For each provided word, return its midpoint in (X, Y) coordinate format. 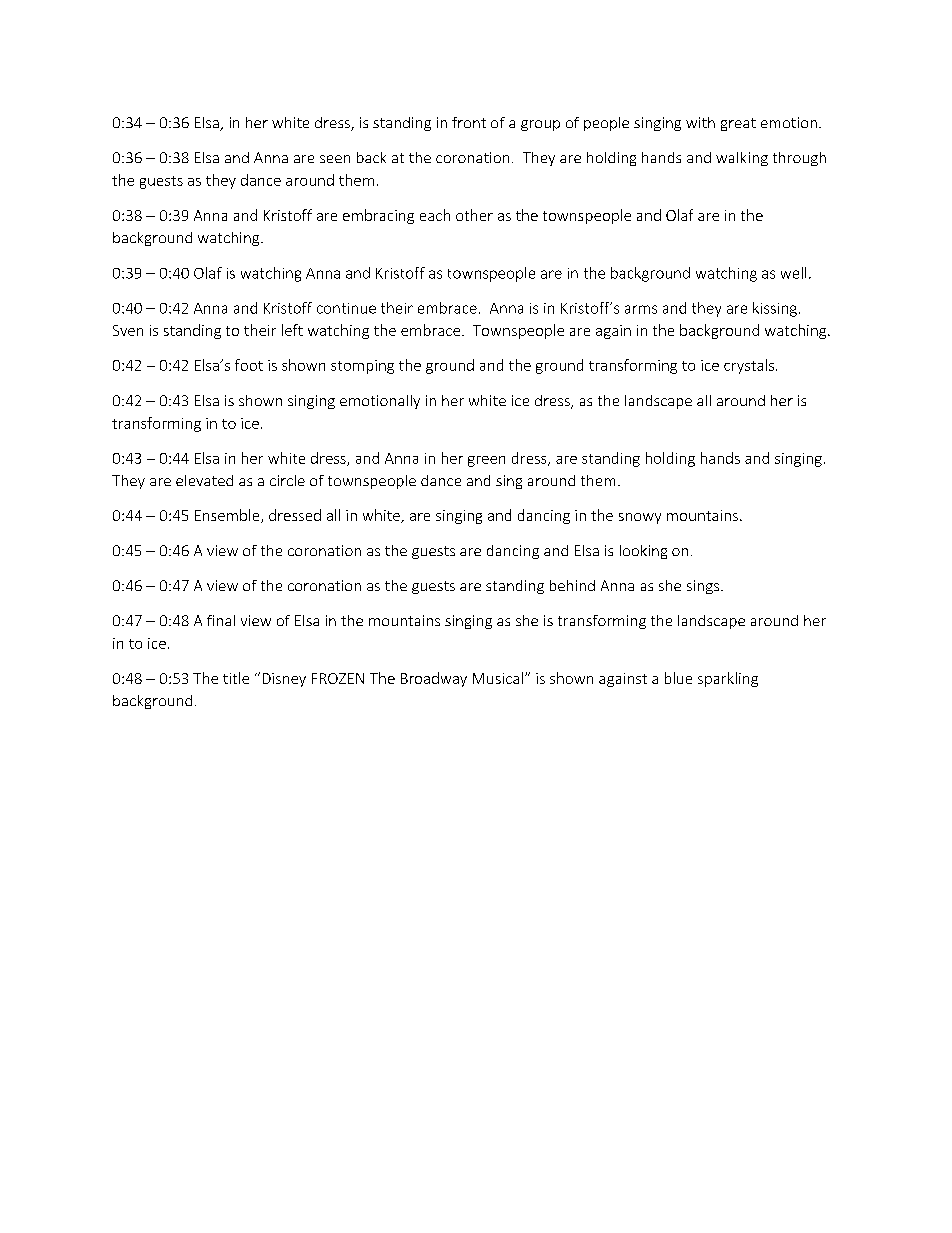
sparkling (728, 679)
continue (346, 308)
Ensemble (228, 516)
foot (249, 365)
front (469, 122)
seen (335, 159)
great (738, 124)
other (474, 215)
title (236, 678)
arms (641, 309)
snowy (640, 518)
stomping (362, 367)
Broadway (434, 679)
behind (572, 585)
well (793, 273)
